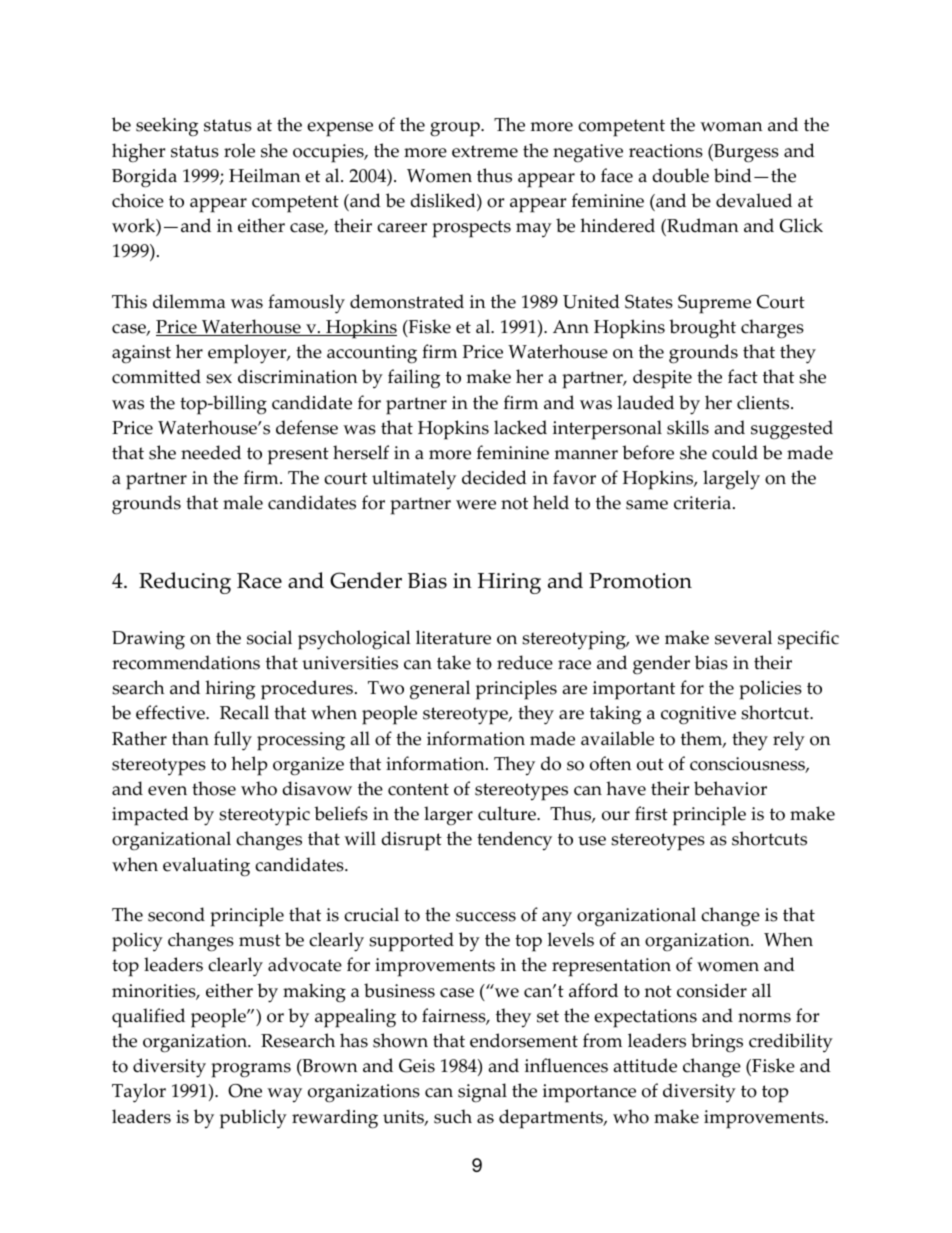  What do you see at coordinates (245, 1091) in the screenshot?
I see `One` at bounding box center [245, 1091].
